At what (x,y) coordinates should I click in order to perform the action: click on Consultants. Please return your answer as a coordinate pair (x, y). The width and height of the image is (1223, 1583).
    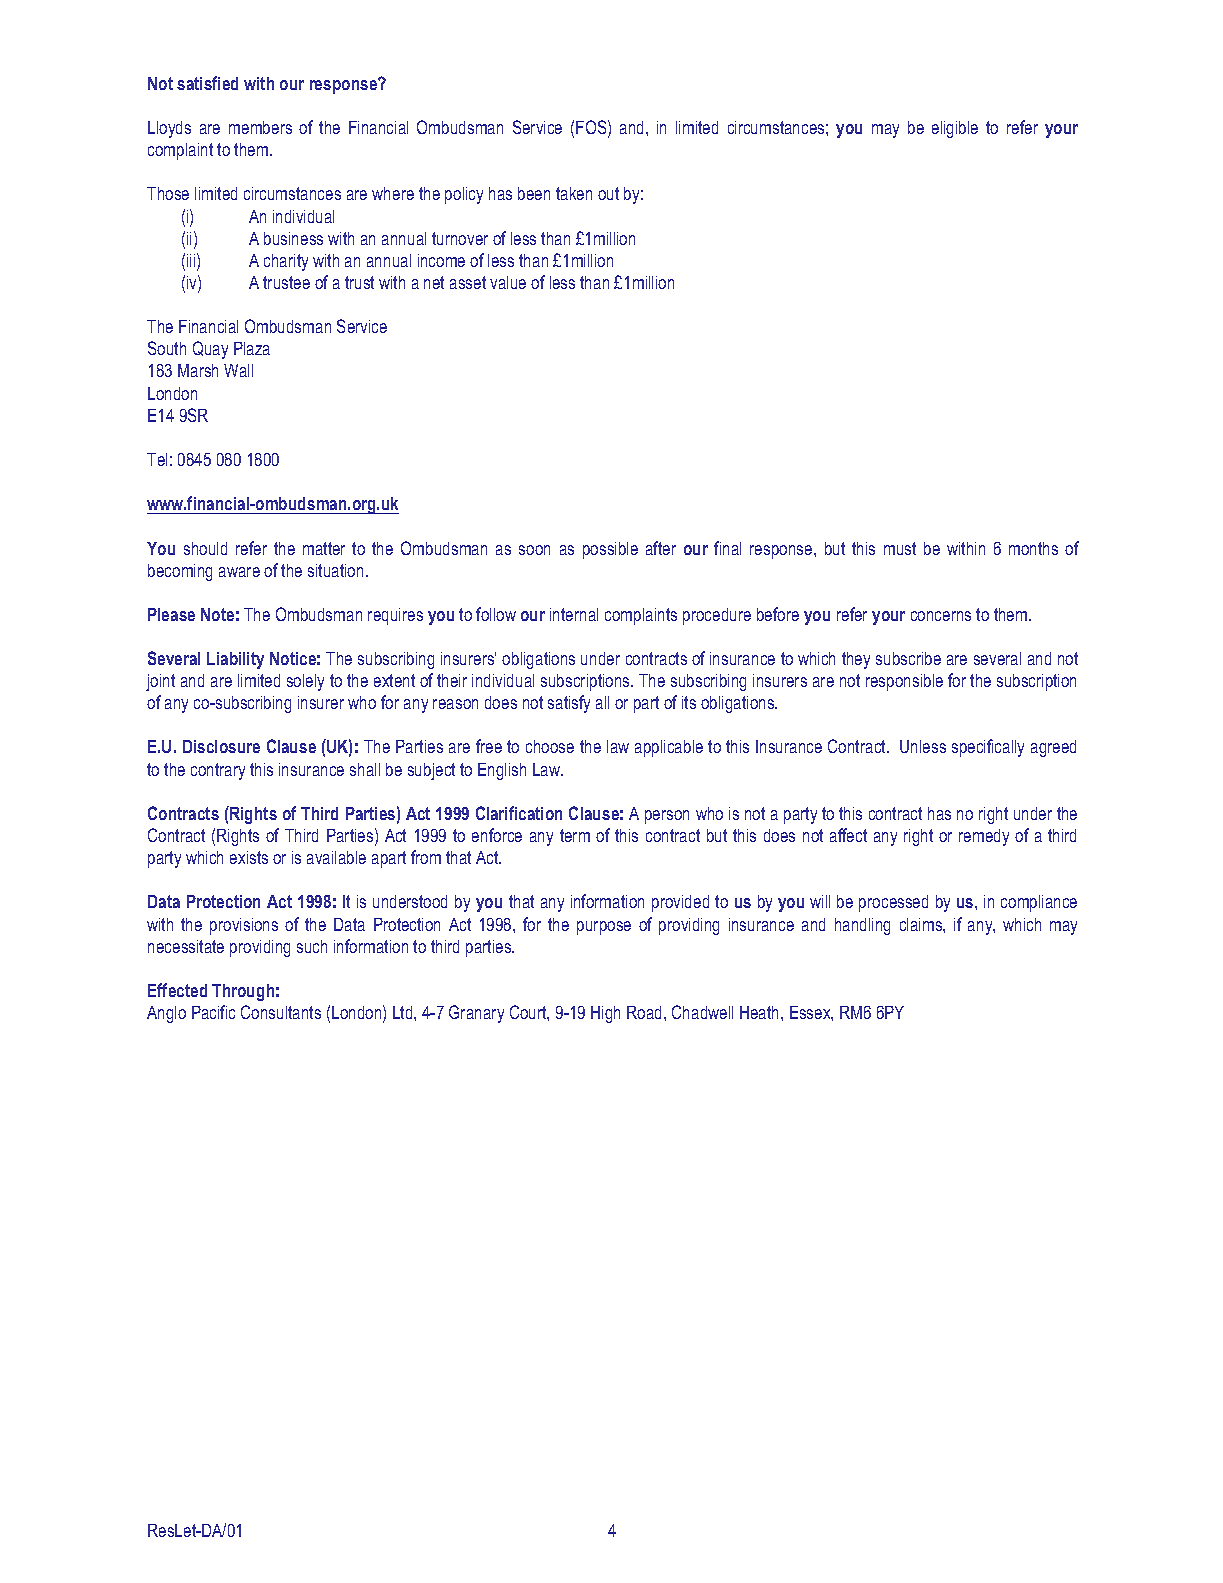
    Looking at the image, I should click on (281, 1012).
